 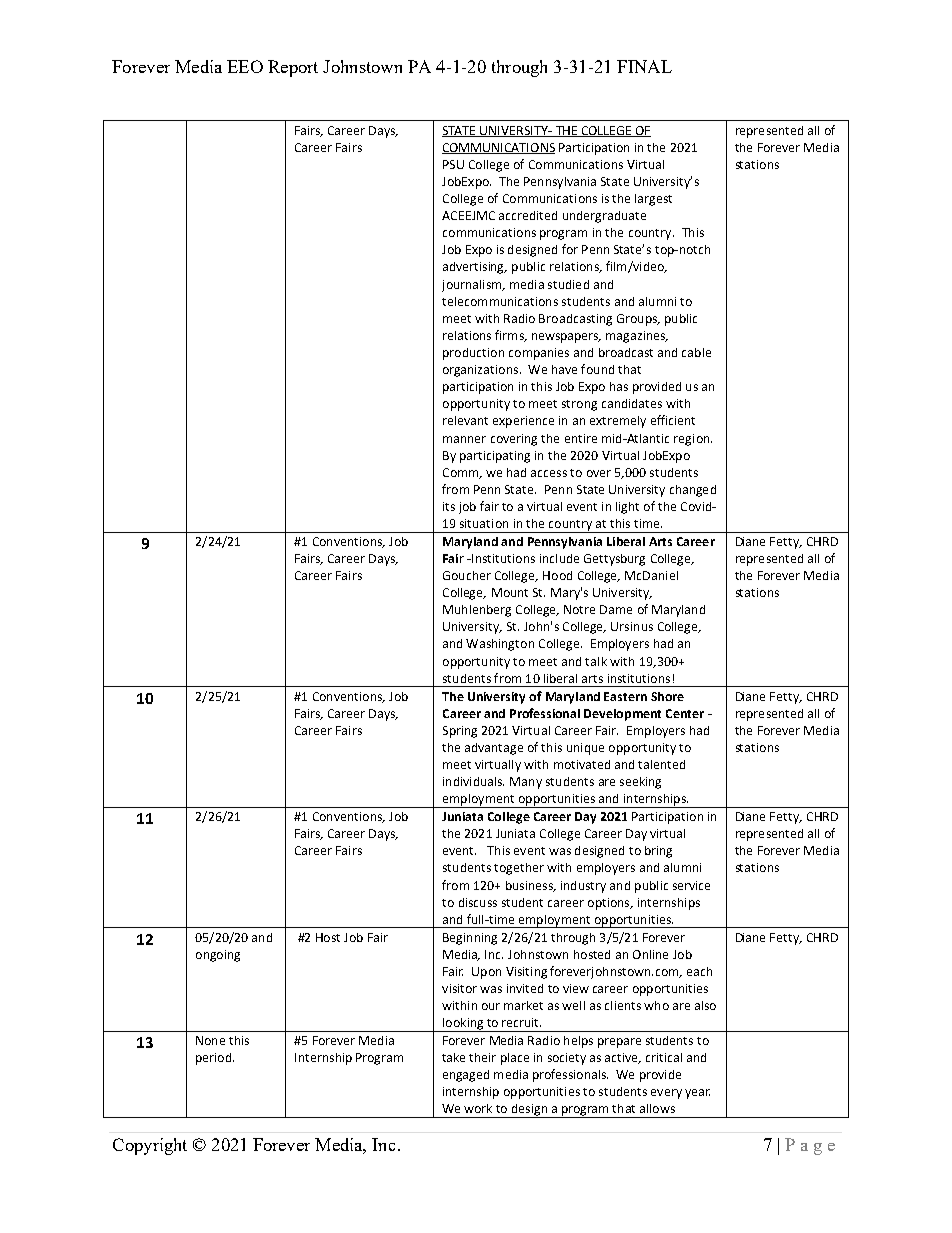 I want to click on ongoing, so click(x=218, y=956).
